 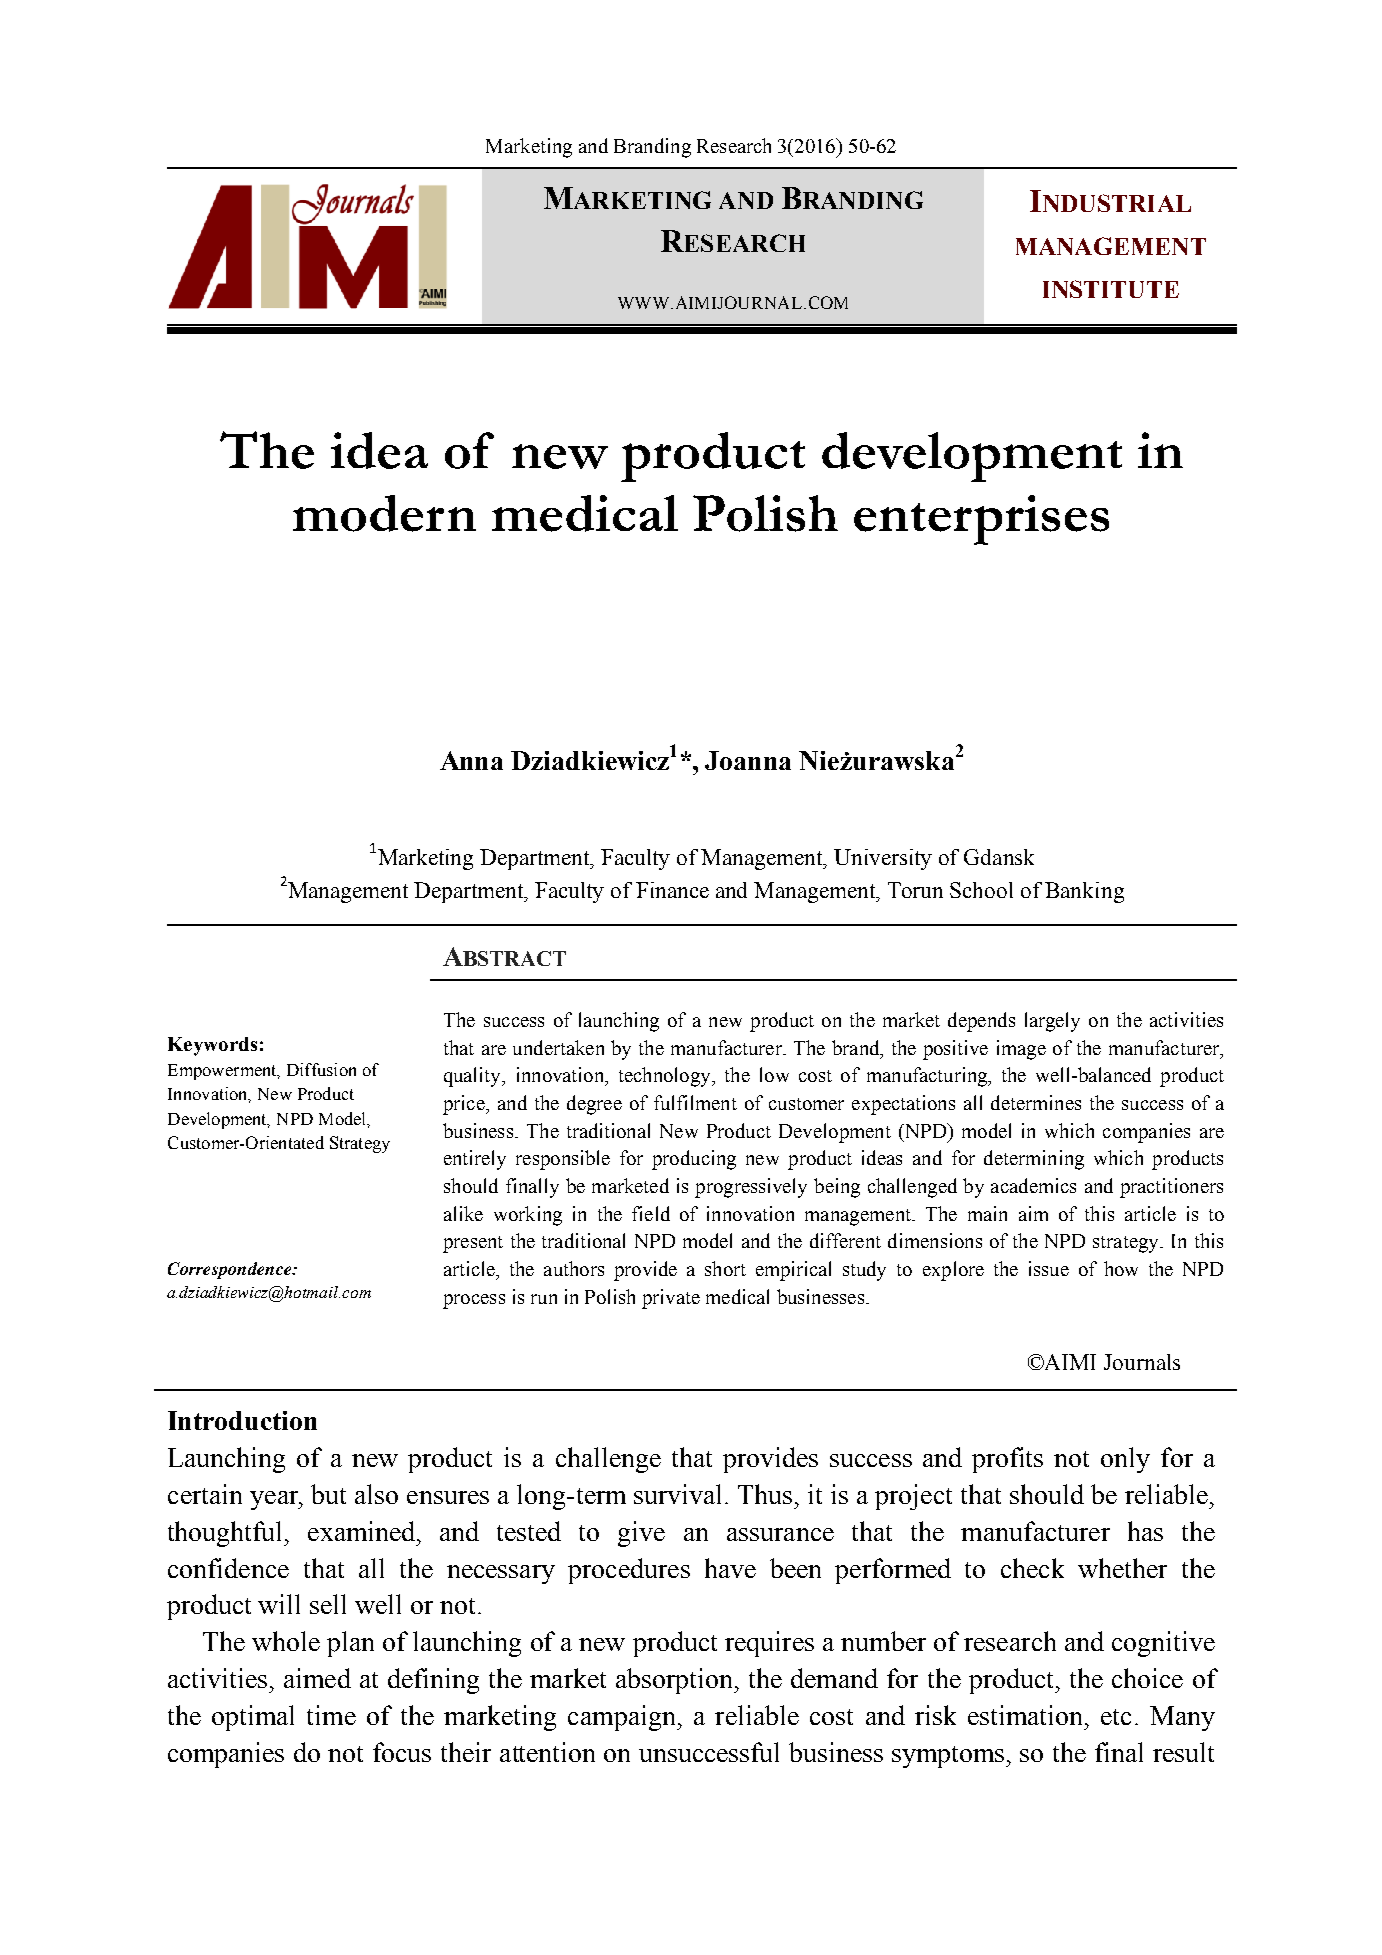 I want to click on Keywords, so click(x=212, y=1046).
